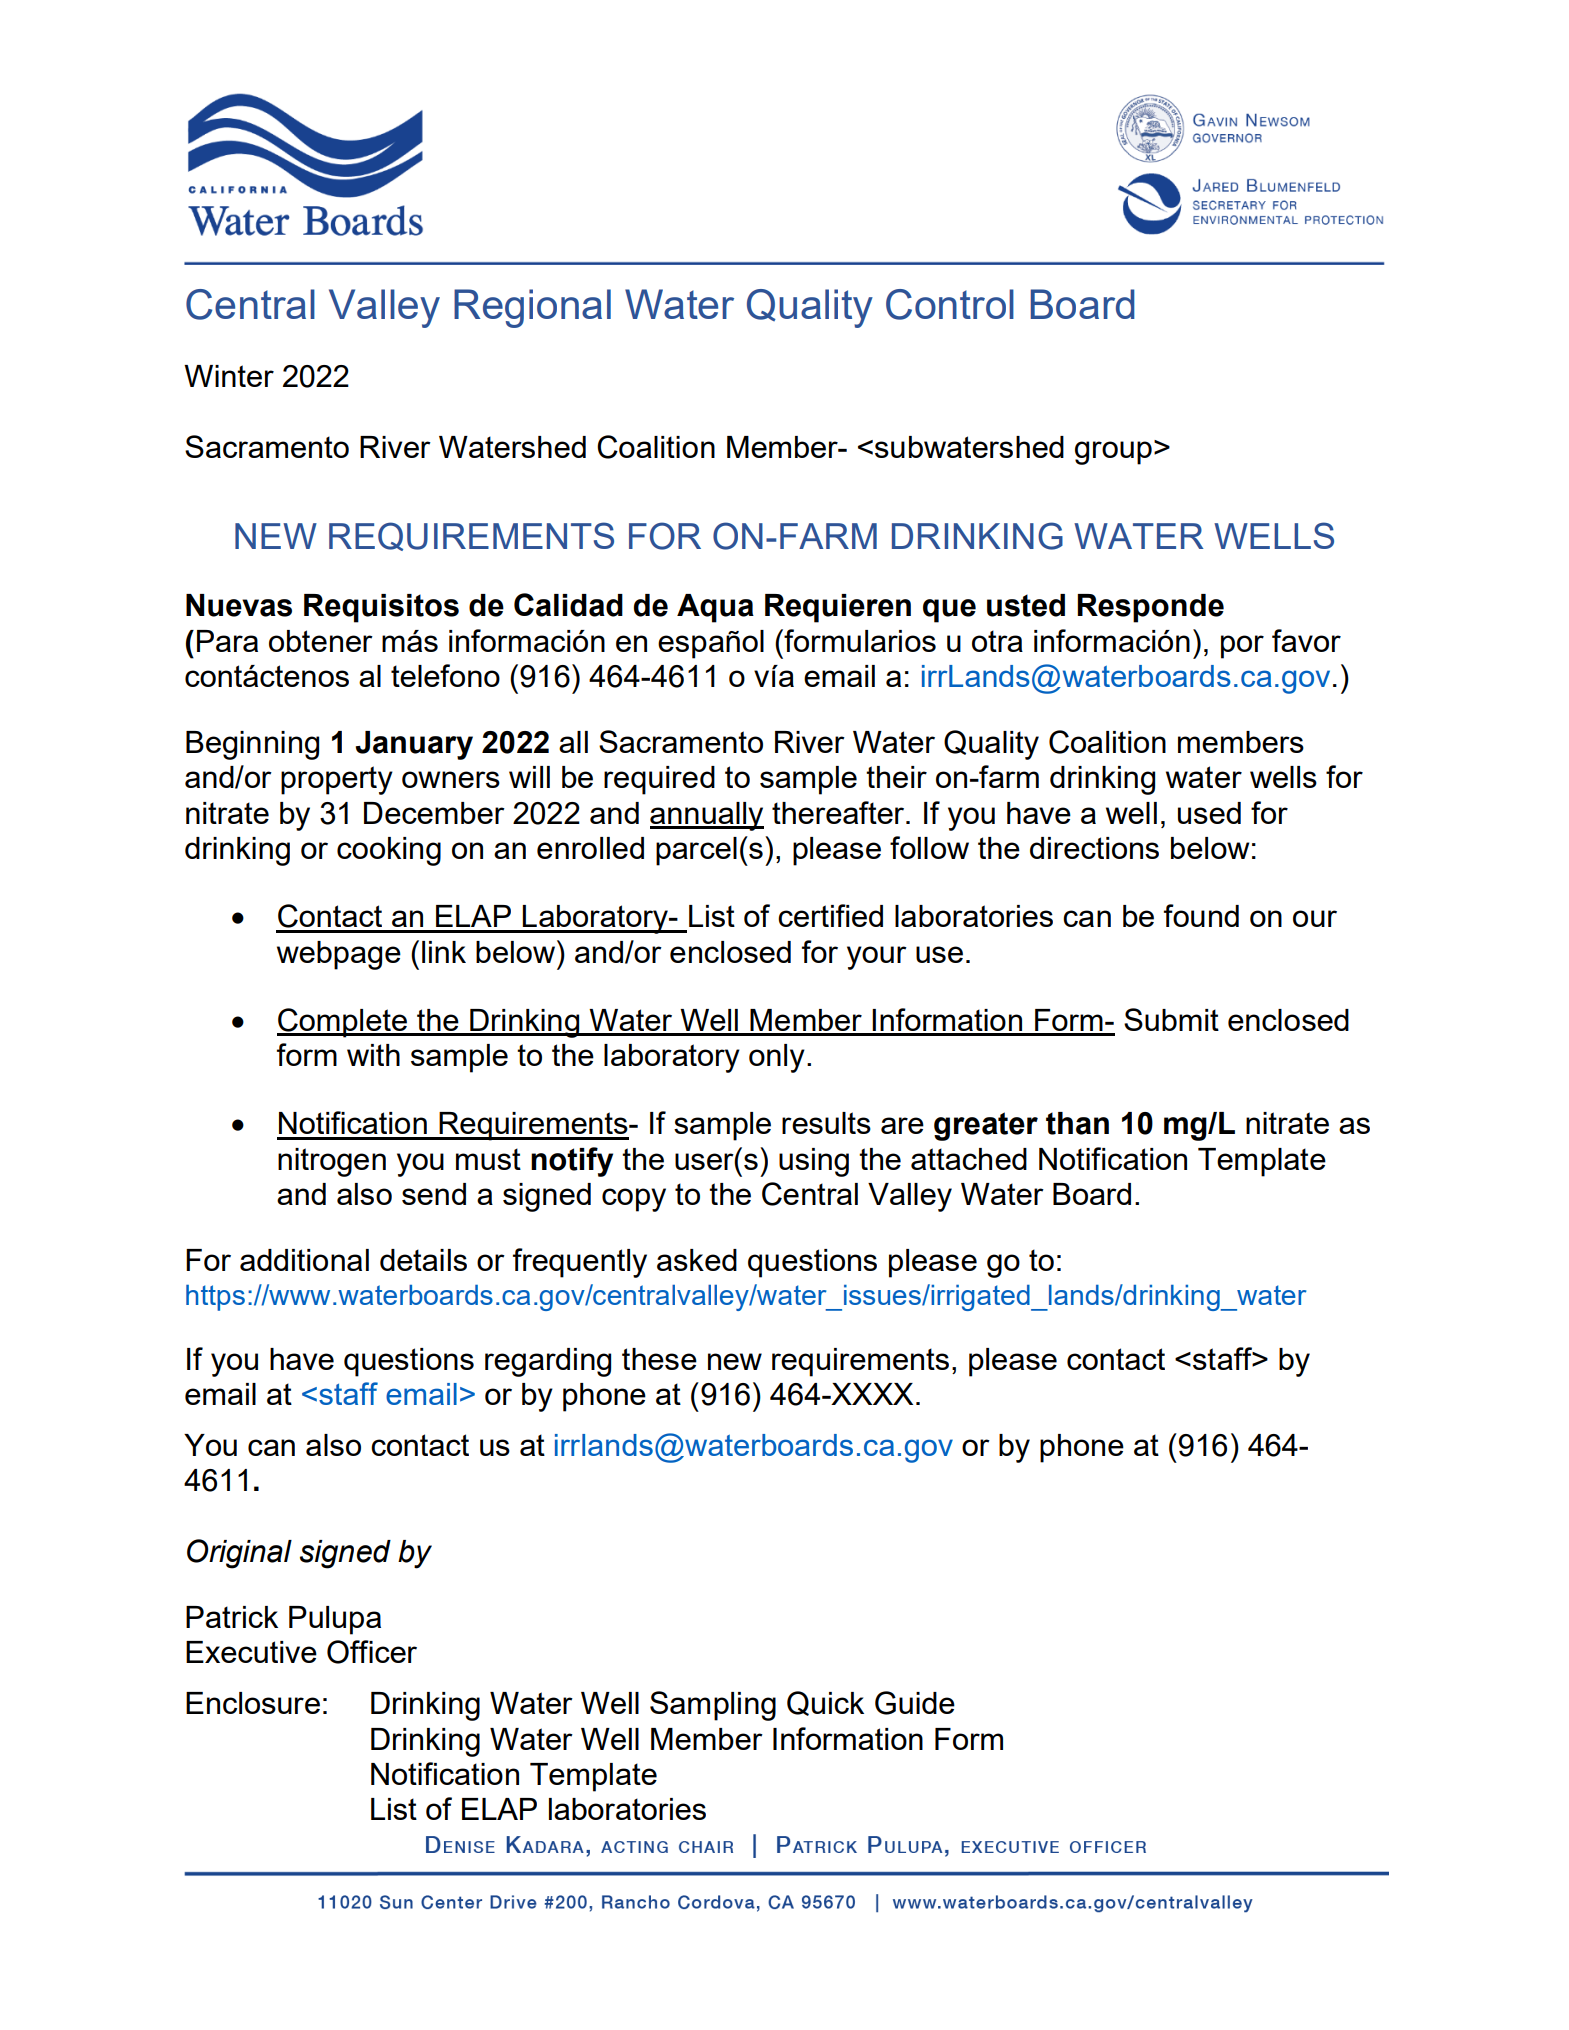 The width and height of the image is (1569, 2030). What do you see at coordinates (713, 1706) in the image?
I see `Sampling` at bounding box center [713, 1706].
